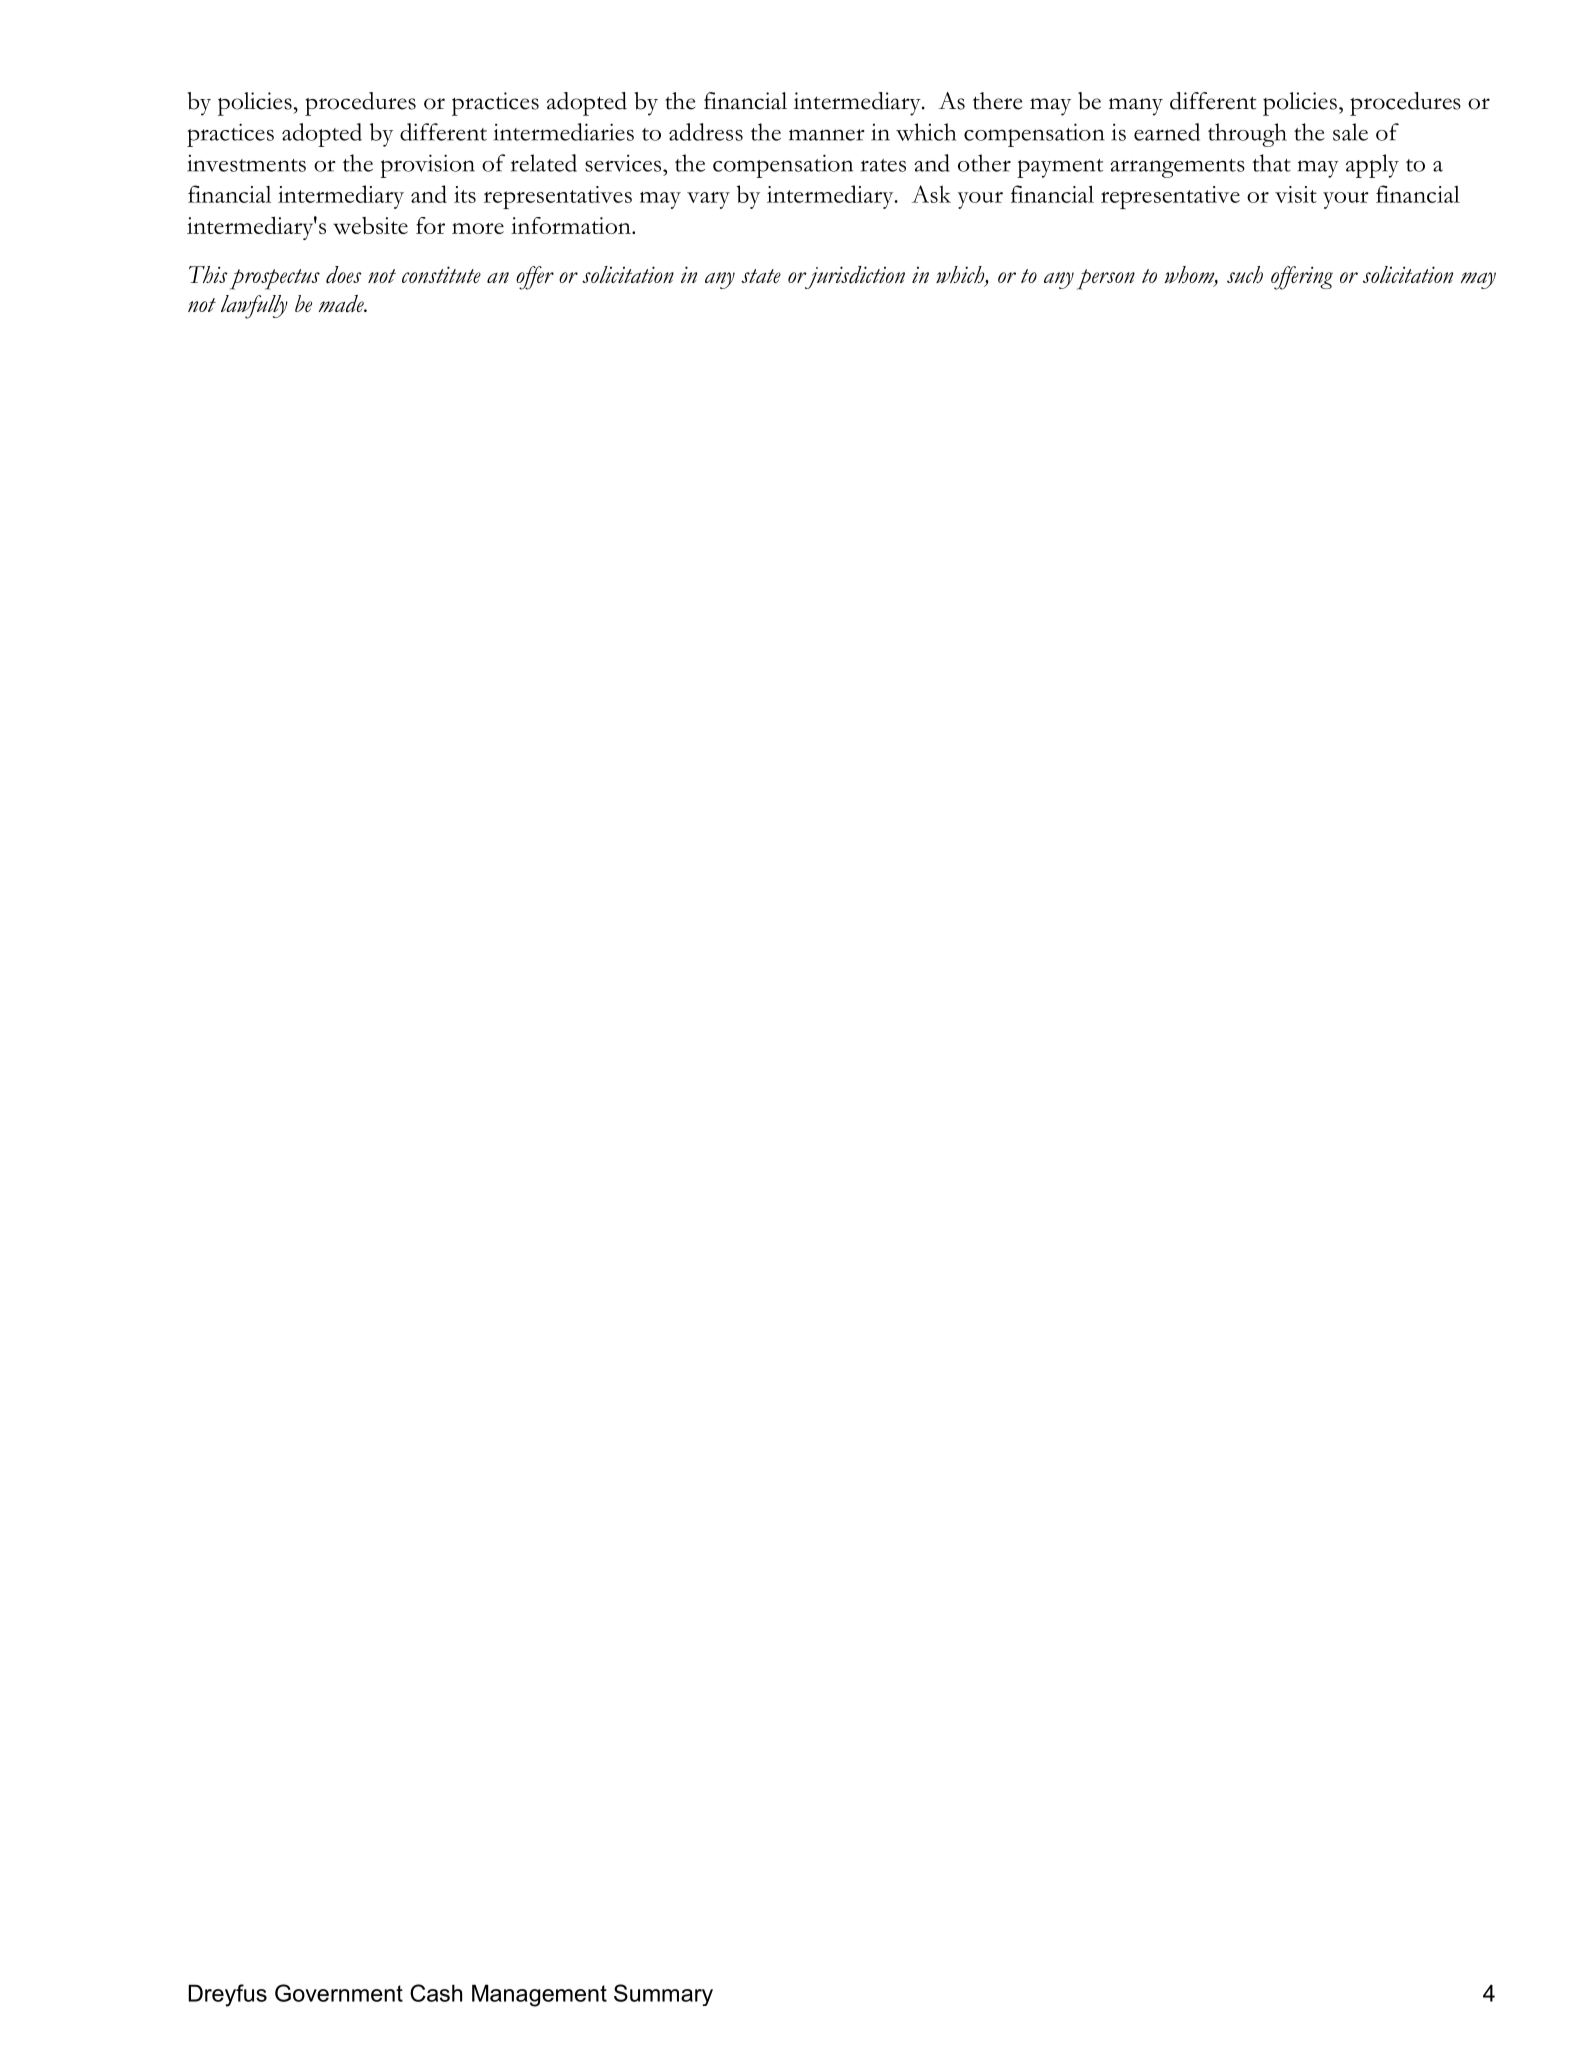 The height and width of the page is (2056, 1589). What do you see at coordinates (827, 135) in the page?
I see `manner` at bounding box center [827, 135].
